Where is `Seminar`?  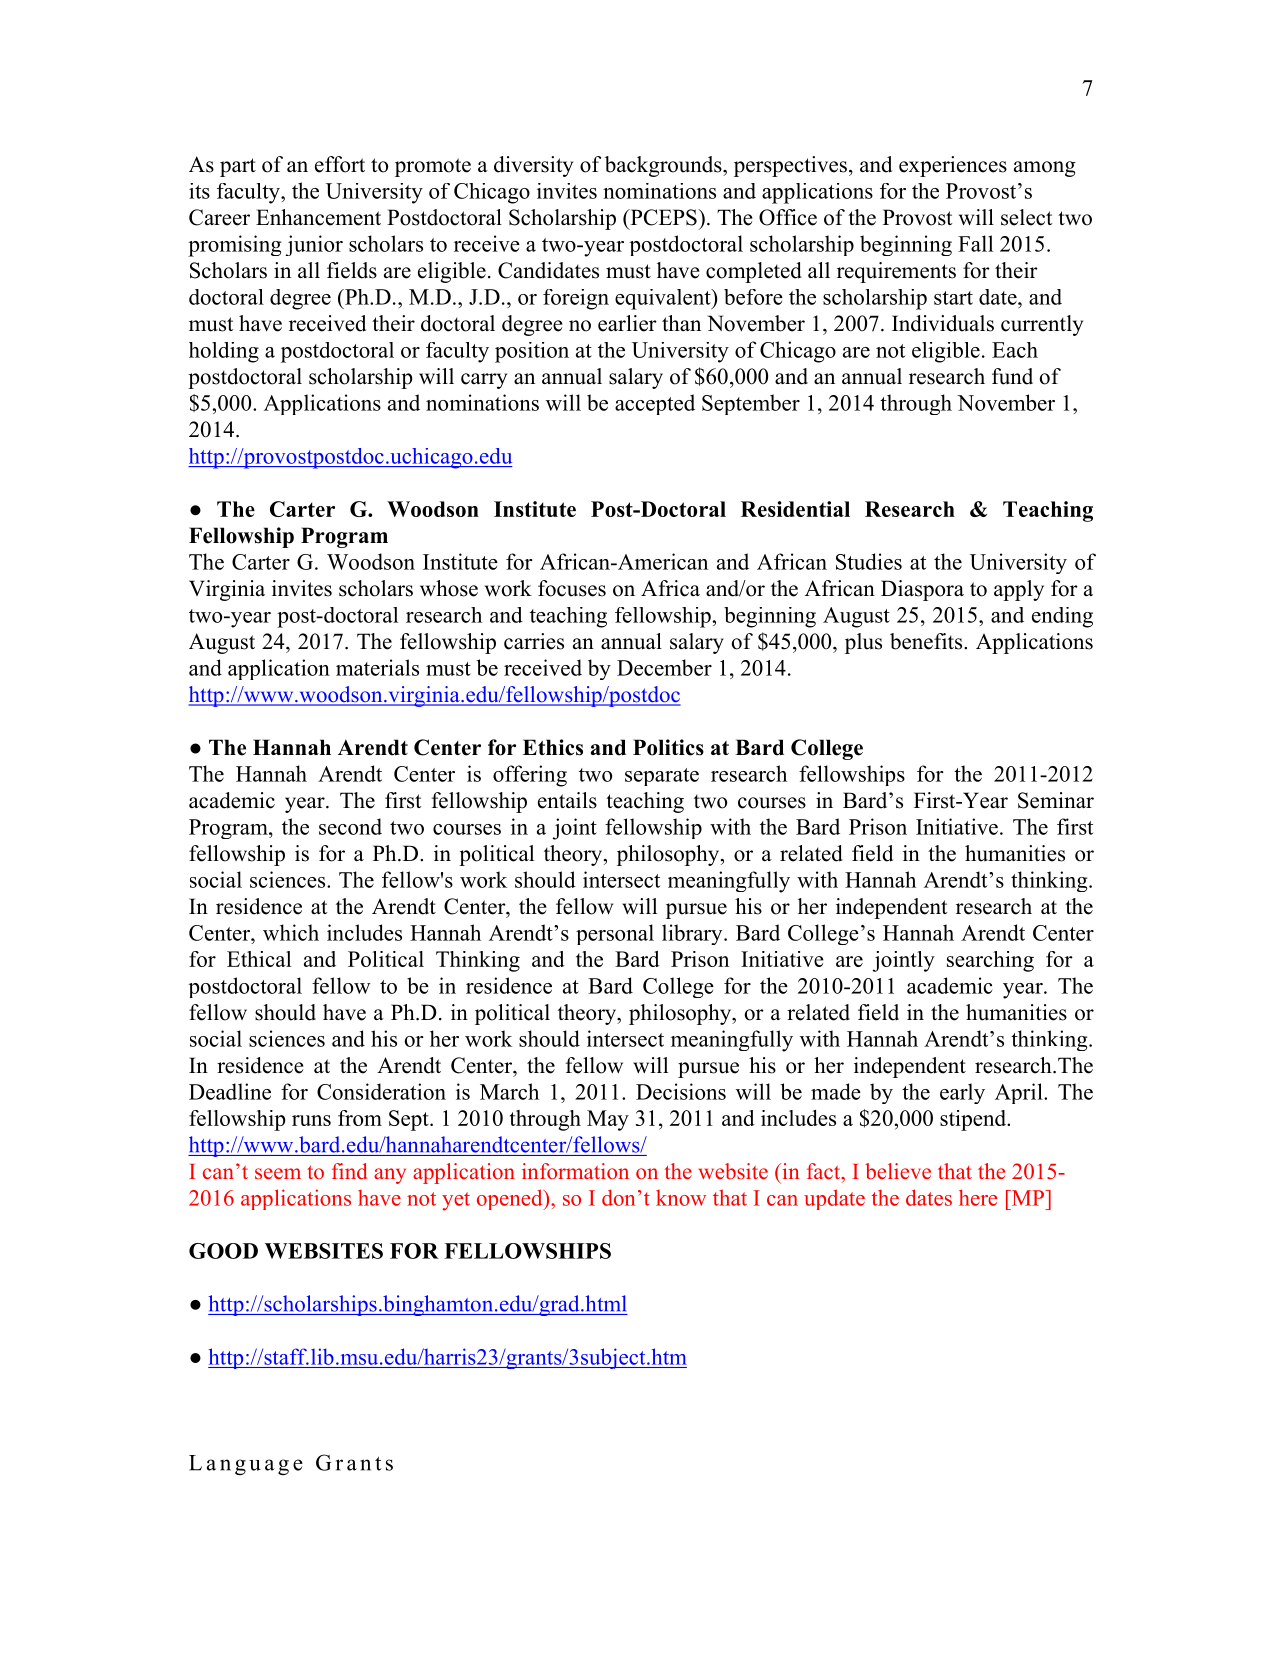 Seminar is located at coordinates (1056, 800).
